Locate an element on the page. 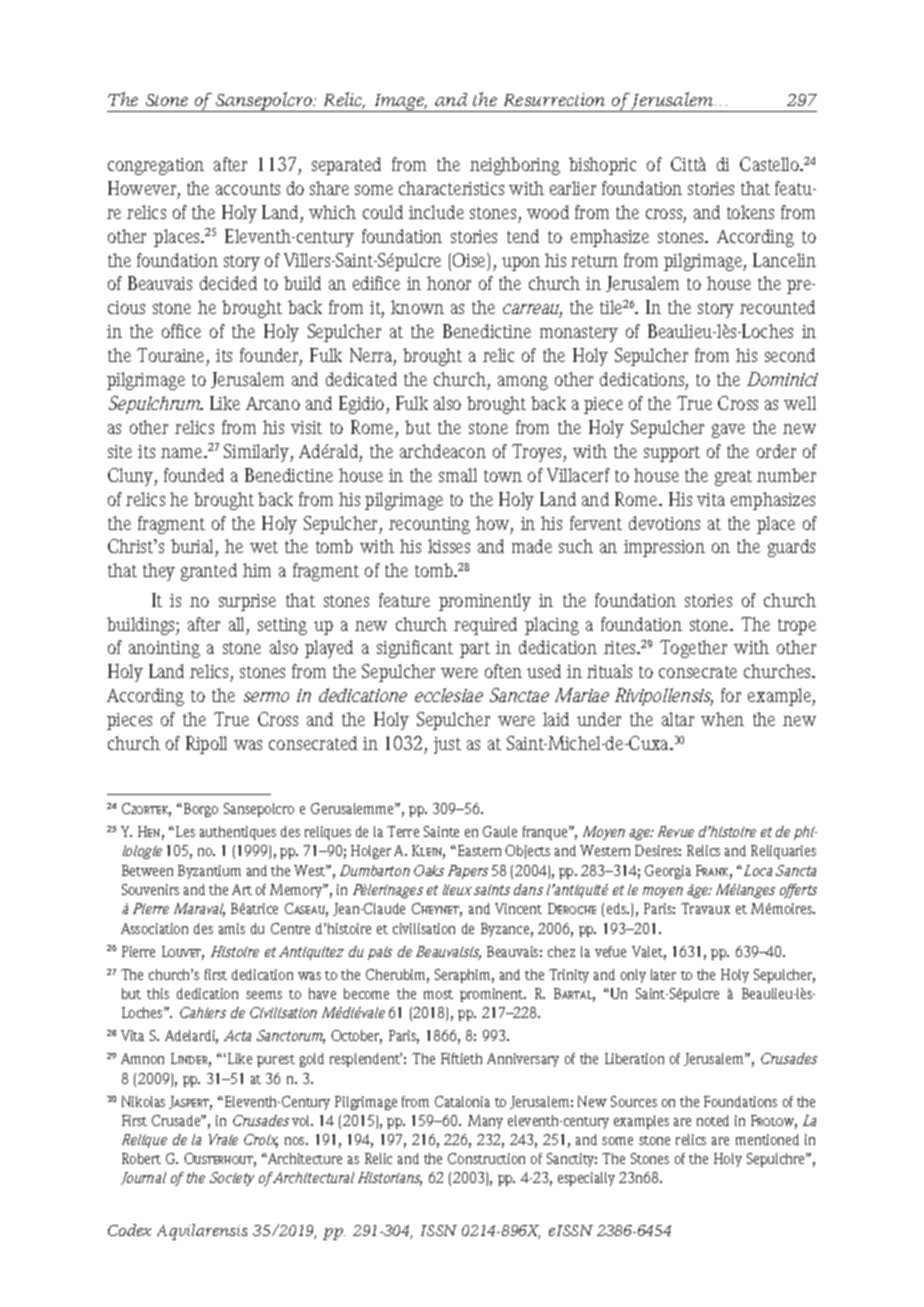  congregation is located at coordinates (156, 166).
